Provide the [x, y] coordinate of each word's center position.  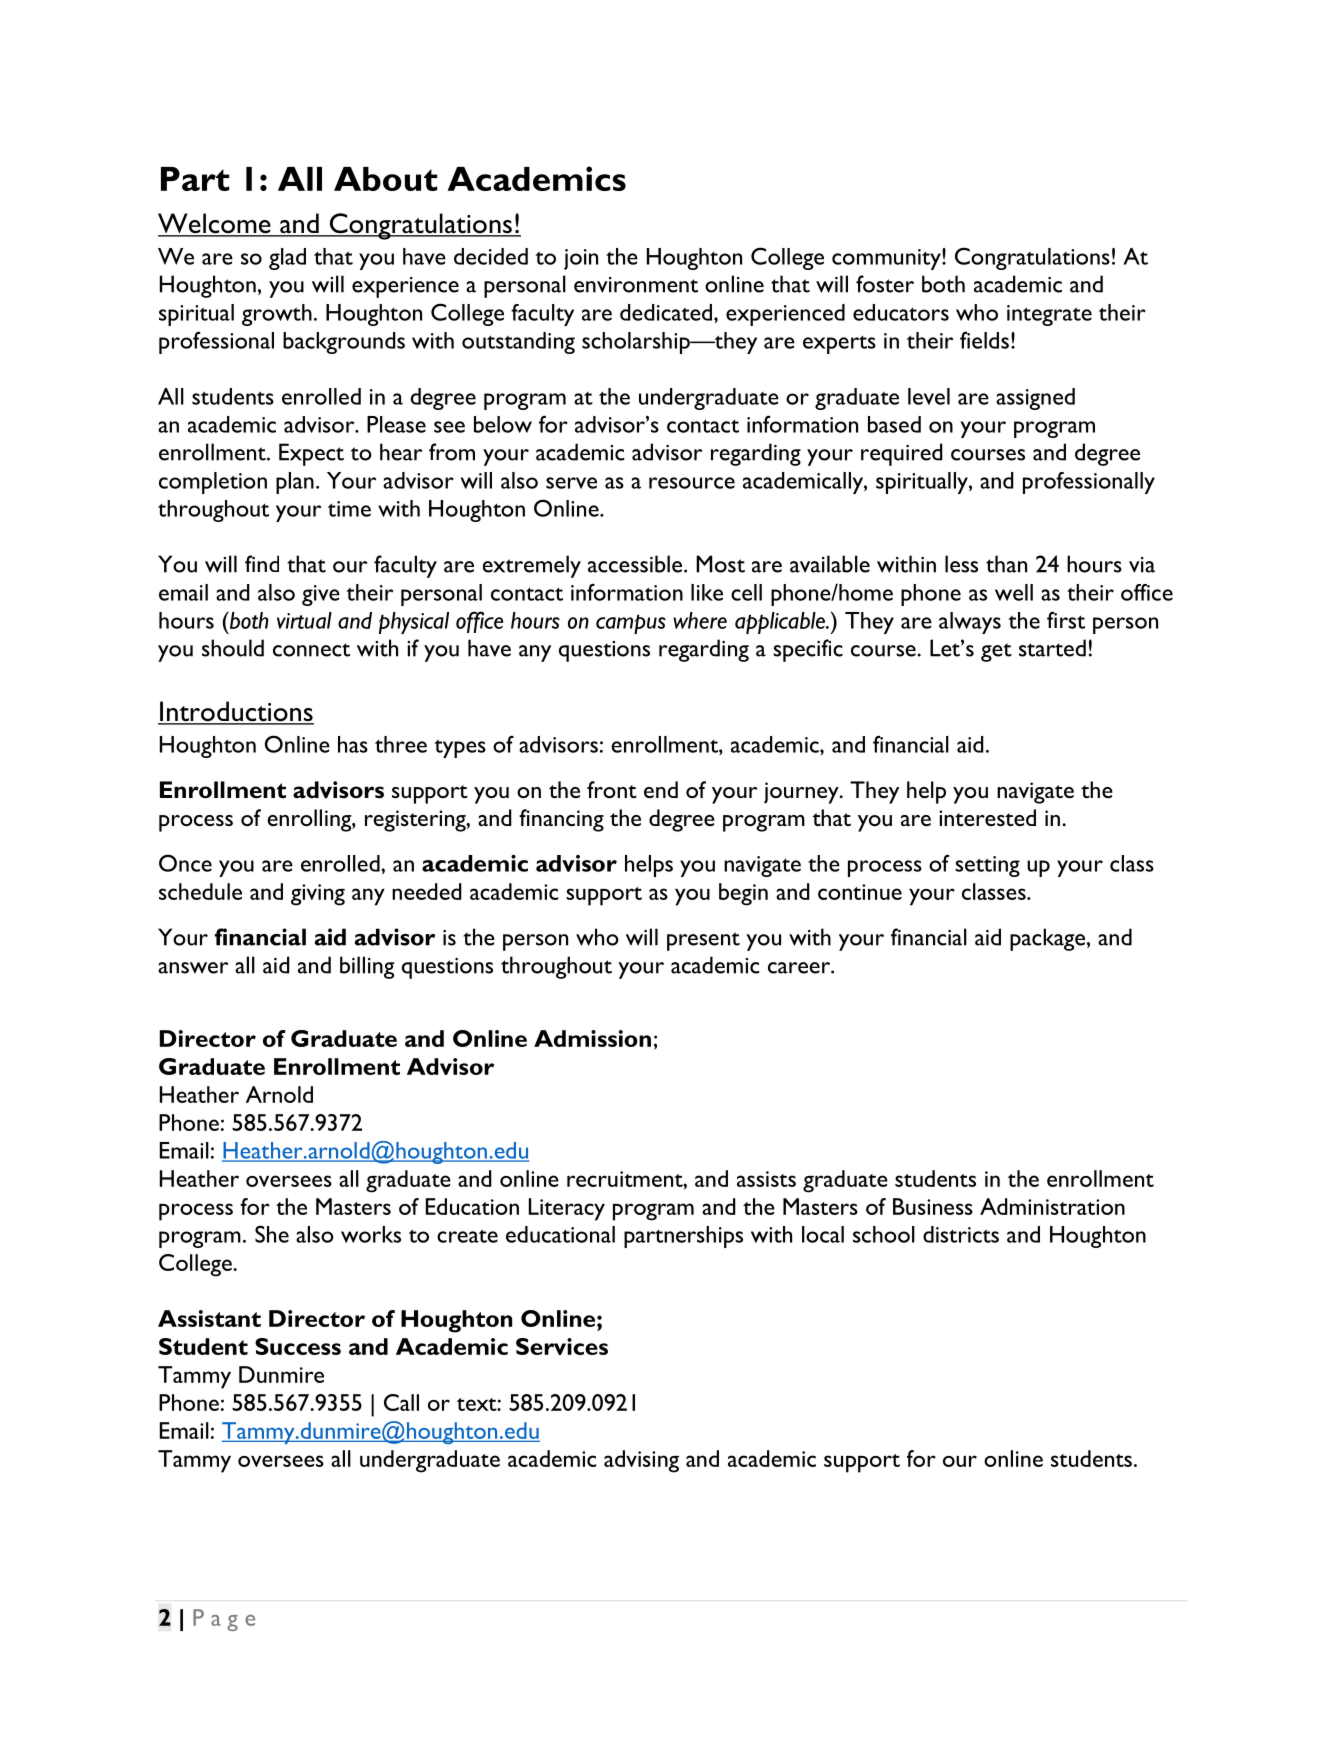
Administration [1052, 1206]
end [661, 789]
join [581, 259]
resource [692, 483]
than [1006, 564]
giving [318, 895]
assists [766, 1179]
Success [298, 1346]
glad [287, 259]
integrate [1049, 315]
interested [987, 817]
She [272, 1234]
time [349, 509]
